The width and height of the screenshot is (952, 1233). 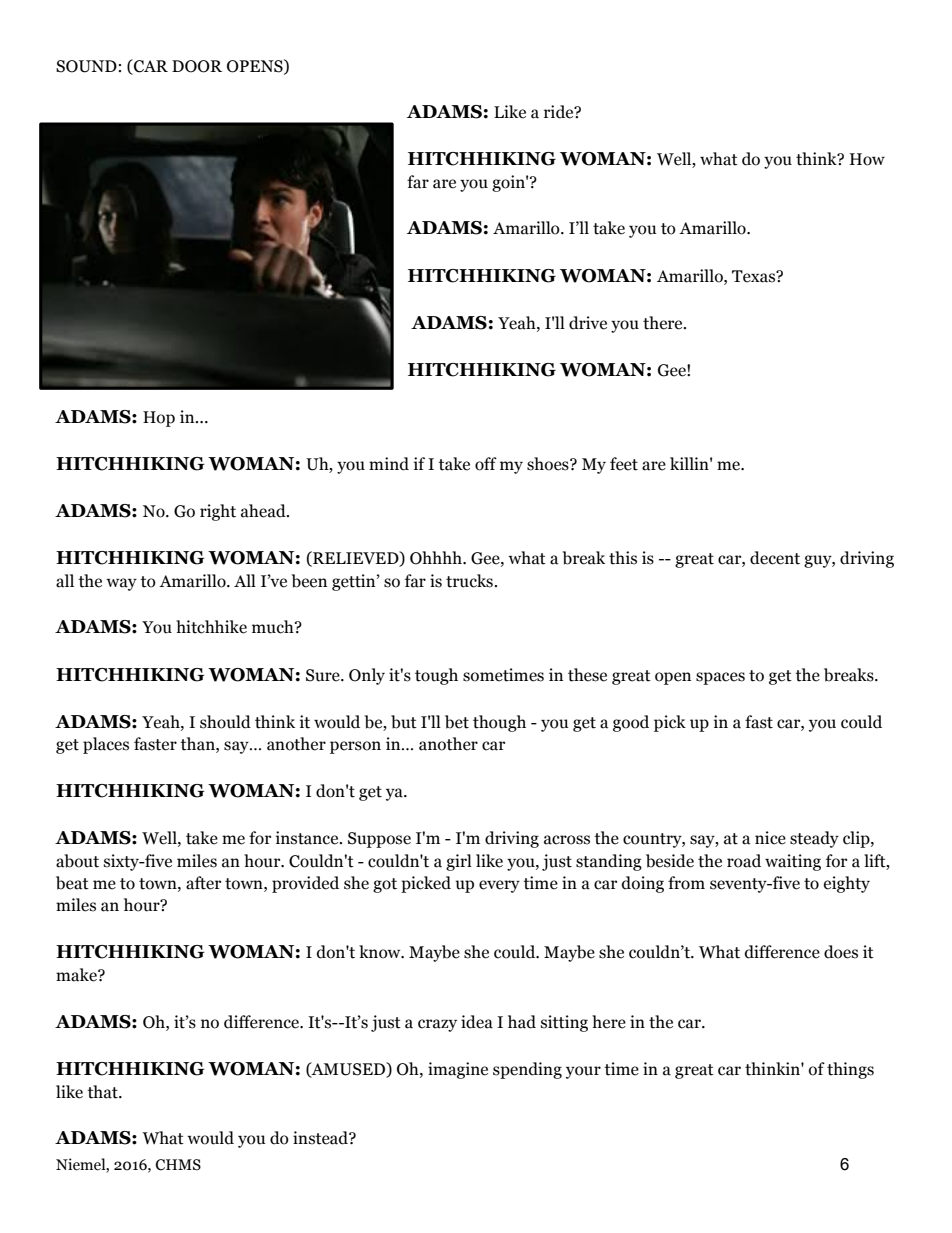 What do you see at coordinates (203, 883) in the screenshot?
I see `after` at bounding box center [203, 883].
